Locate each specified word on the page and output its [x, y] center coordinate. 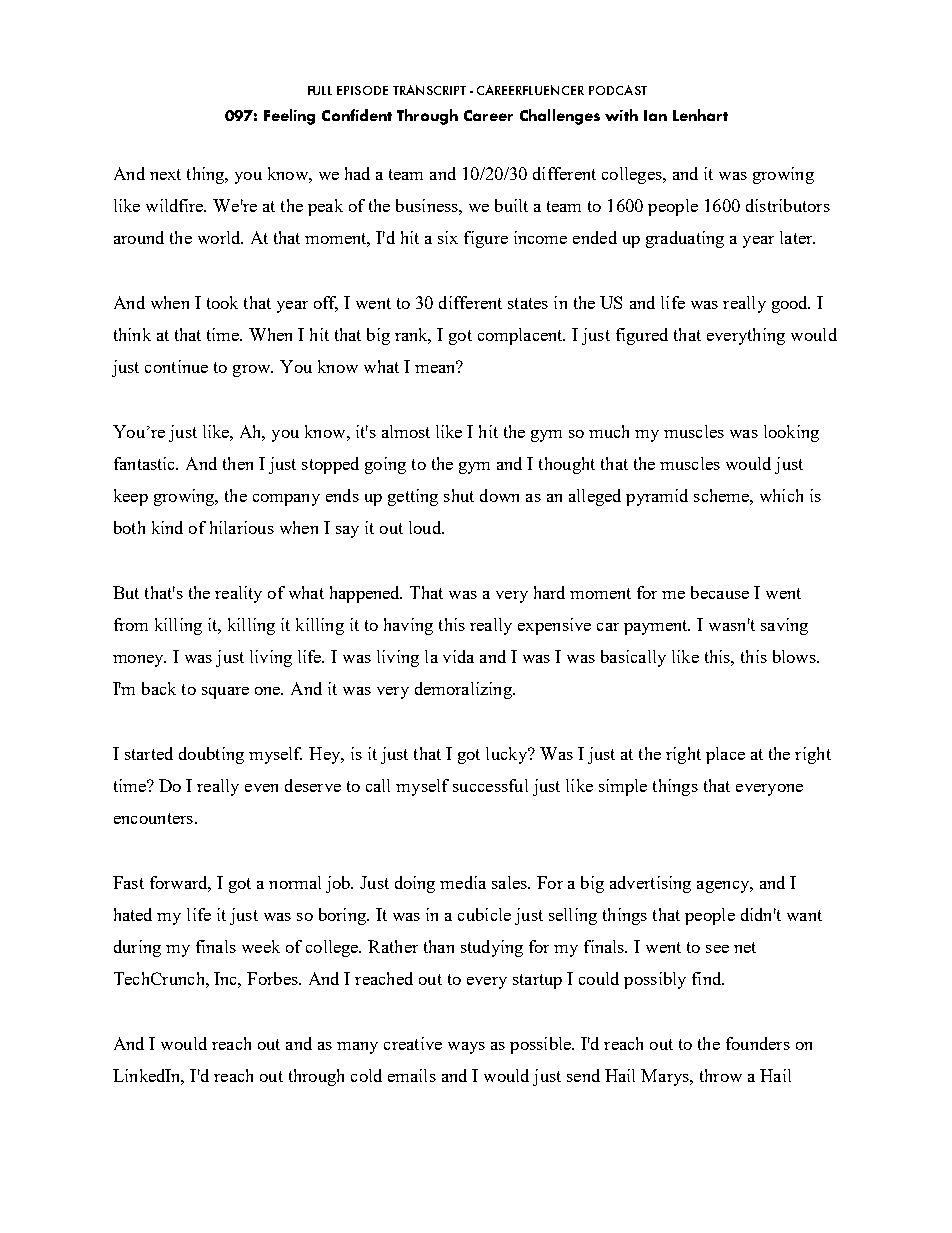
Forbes [273, 978]
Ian [655, 115]
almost [406, 431]
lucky [507, 755]
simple [623, 787]
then [238, 463]
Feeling [289, 117]
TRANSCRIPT [429, 90]
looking [791, 433]
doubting [211, 755]
